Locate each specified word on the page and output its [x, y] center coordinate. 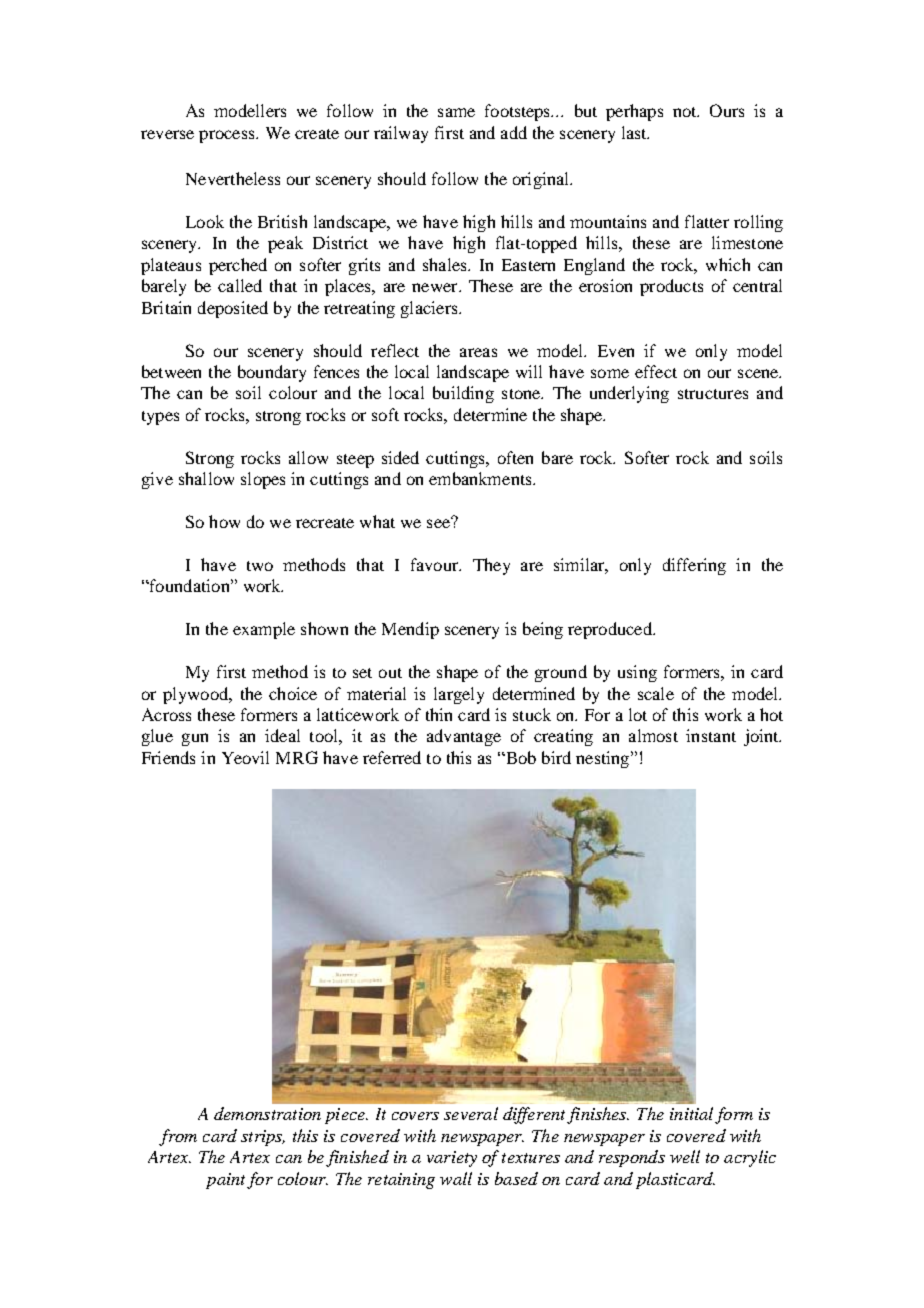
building [463, 394]
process [228, 136]
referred [392, 757]
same [456, 112]
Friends [168, 757]
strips [263, 1138]
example [264, 630]
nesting [604, 759]
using [637, 673]
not [686, 112]
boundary [272, 373]
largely [459, 695]
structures [713, 394]
